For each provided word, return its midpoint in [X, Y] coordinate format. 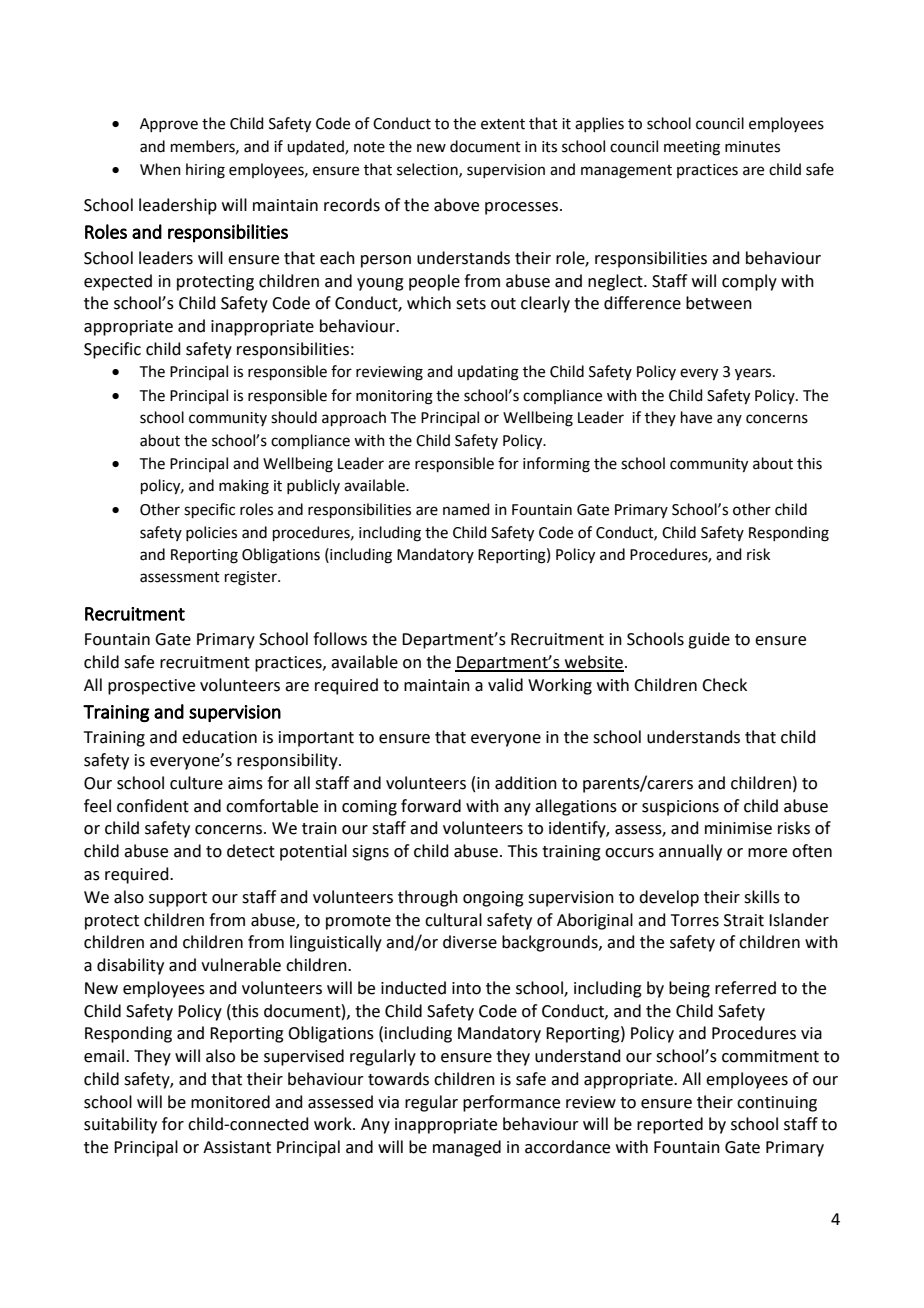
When [160, 169]
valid [505, 685]
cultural [453, 920]
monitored [230, 1102]
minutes [752, 147]
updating [488, 373]
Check [724, 685]
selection [428, 170]
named [466, 509]
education [219, 737]
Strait [744, 920]
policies [211, 533]
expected [118, 282]
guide [709, 640]
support [178, 899]
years [754, 374]
